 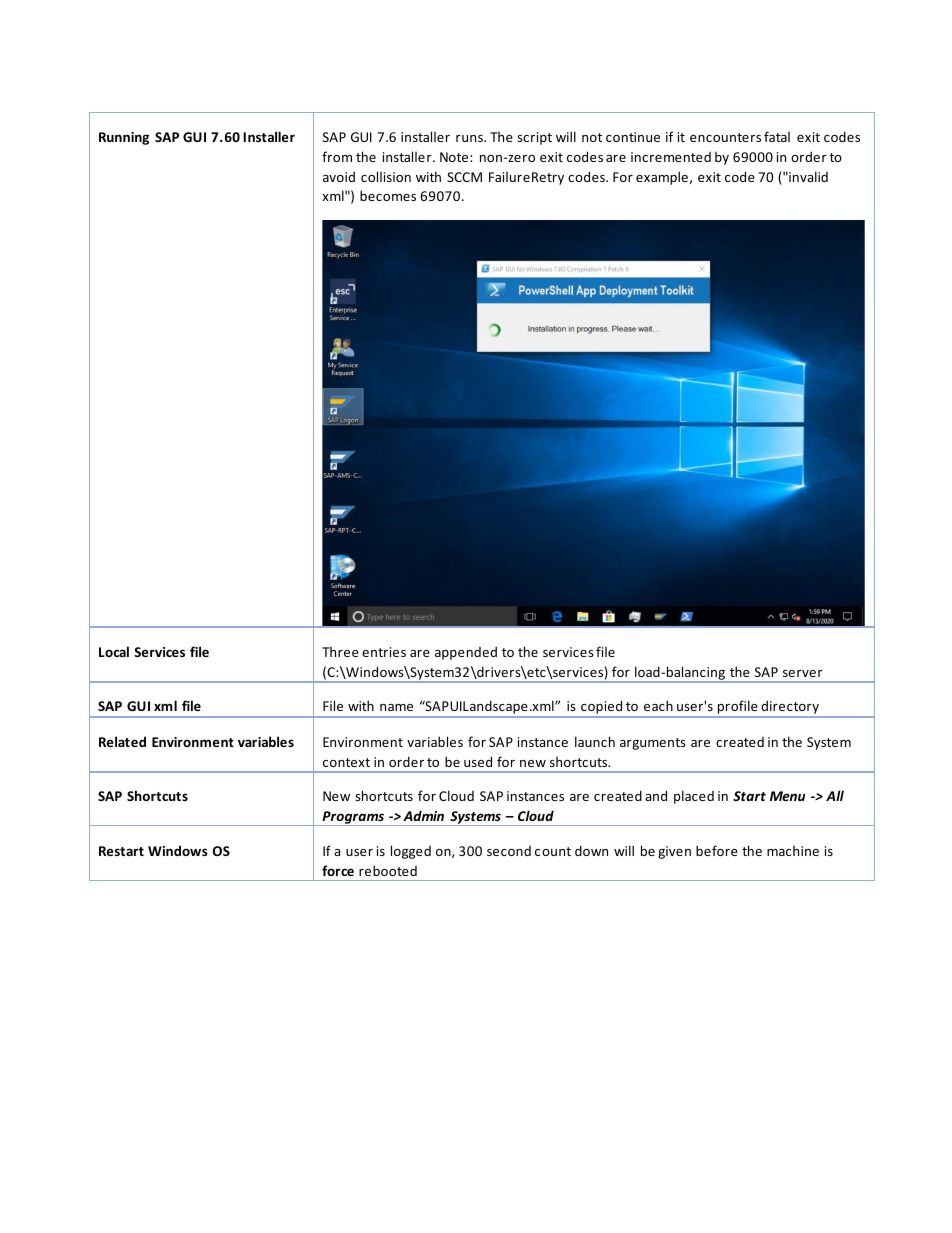 I want to click on force, so click(x=338, y=870).
